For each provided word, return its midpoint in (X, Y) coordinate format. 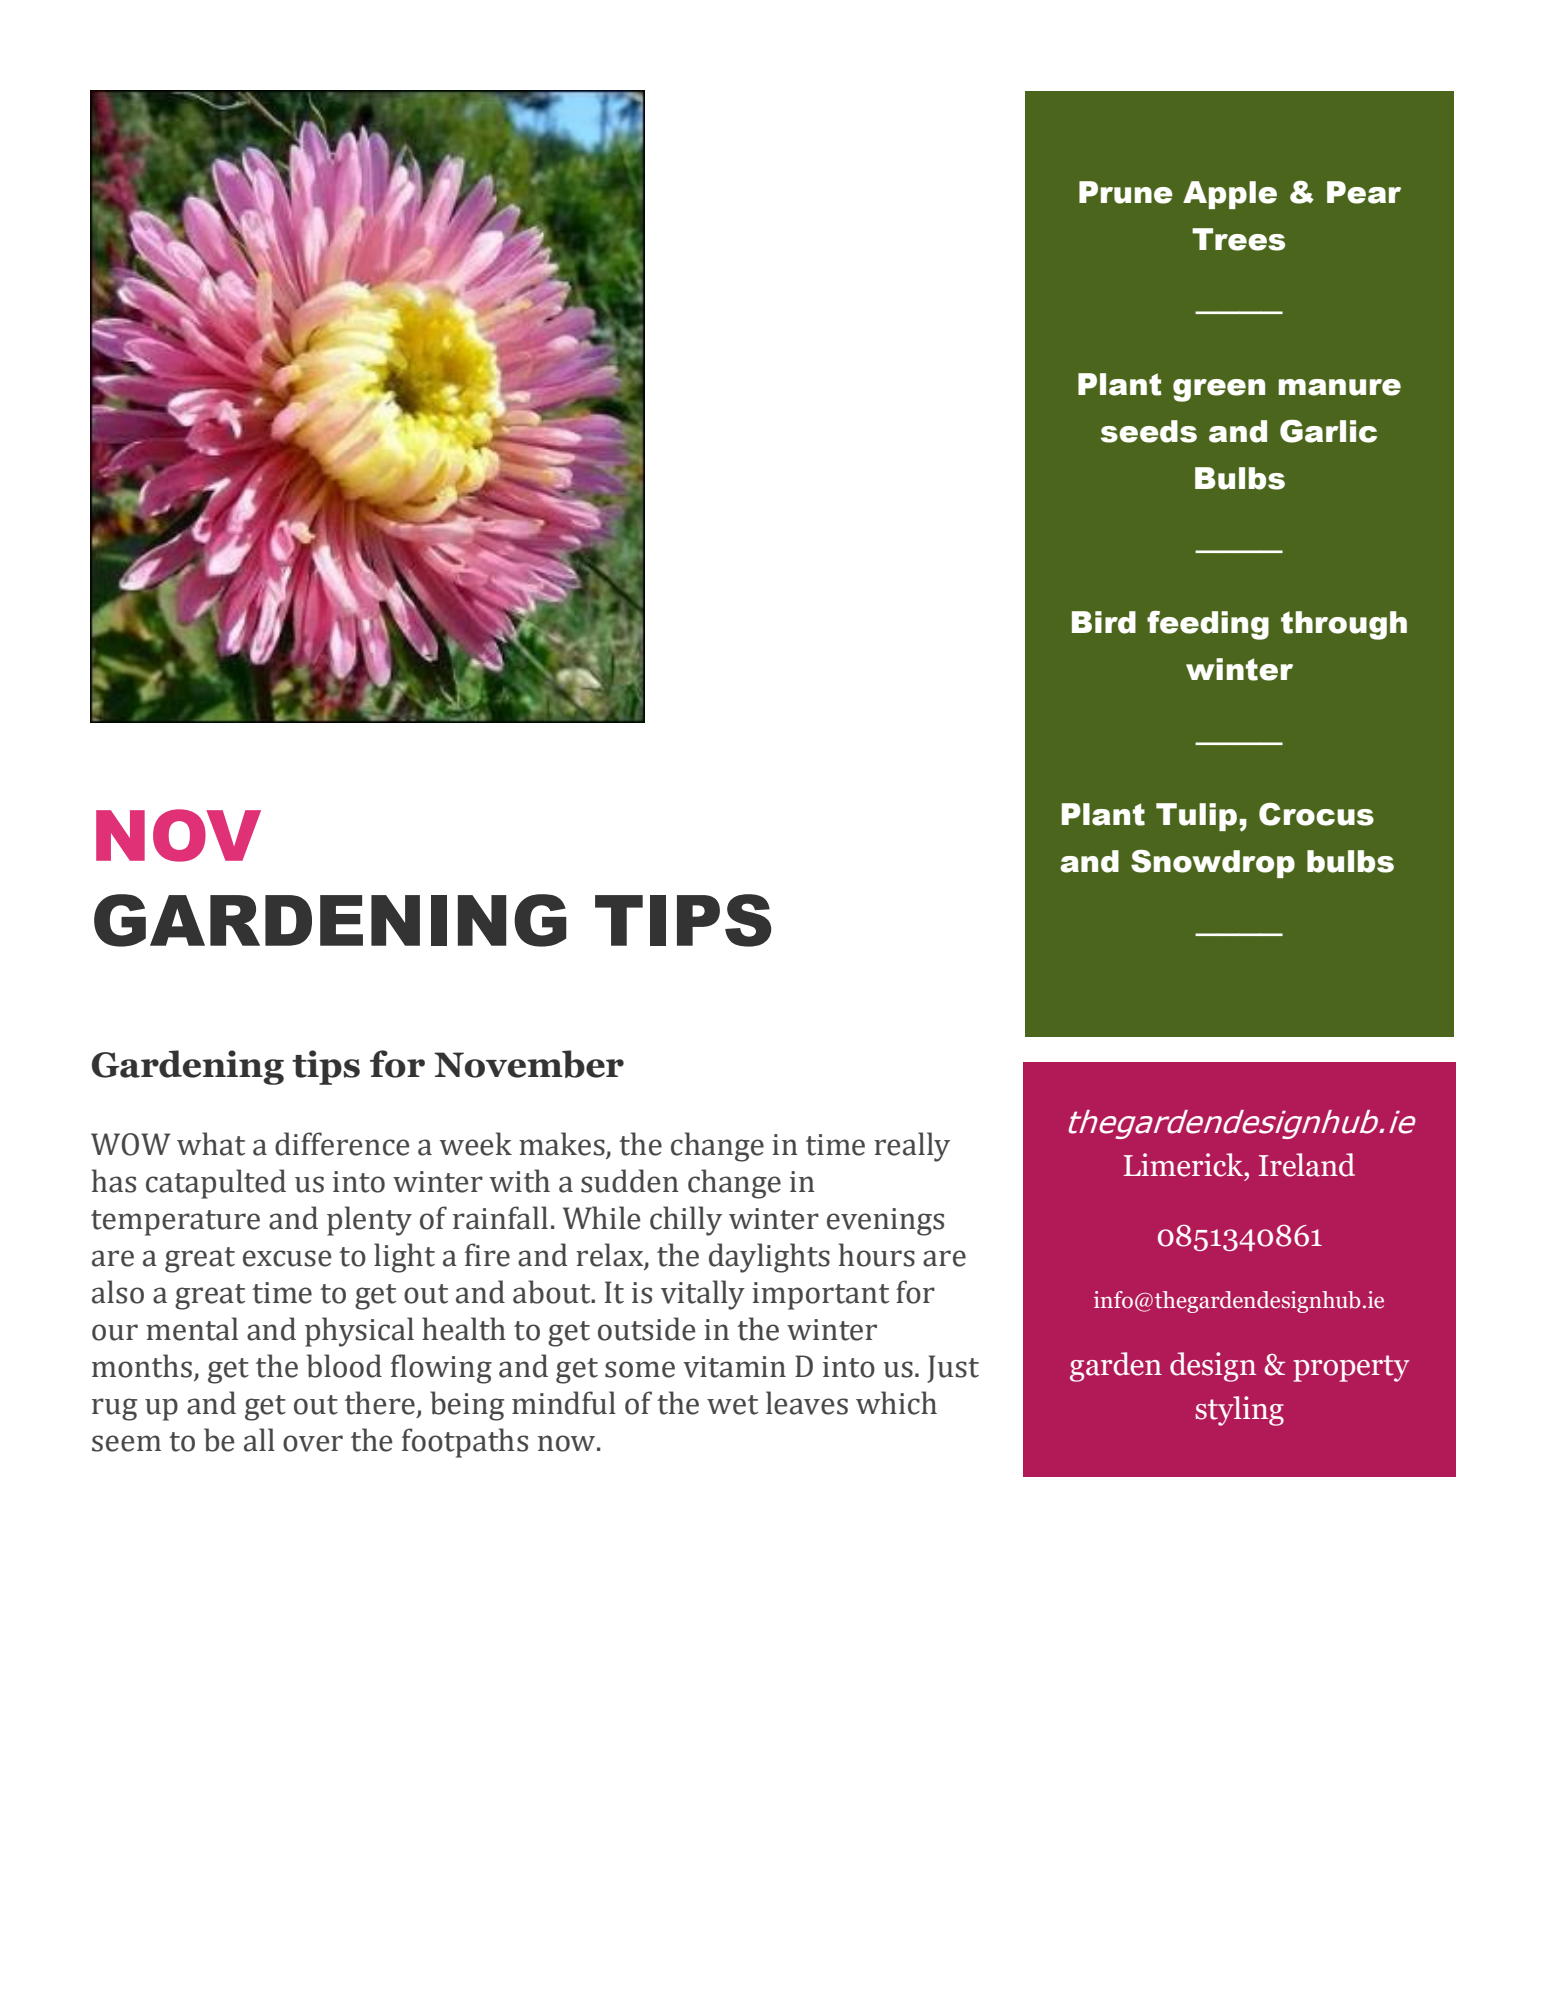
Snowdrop (1213, 863)
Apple (1230, 195)
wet (732, 1405)
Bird (1104, 622)
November (529, 1064)
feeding (1208, 625)
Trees (1238, 239)
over (313, 1443)
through (1344, 625)
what (211, 1144)
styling (1239, 1411)
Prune (1126, 192)
